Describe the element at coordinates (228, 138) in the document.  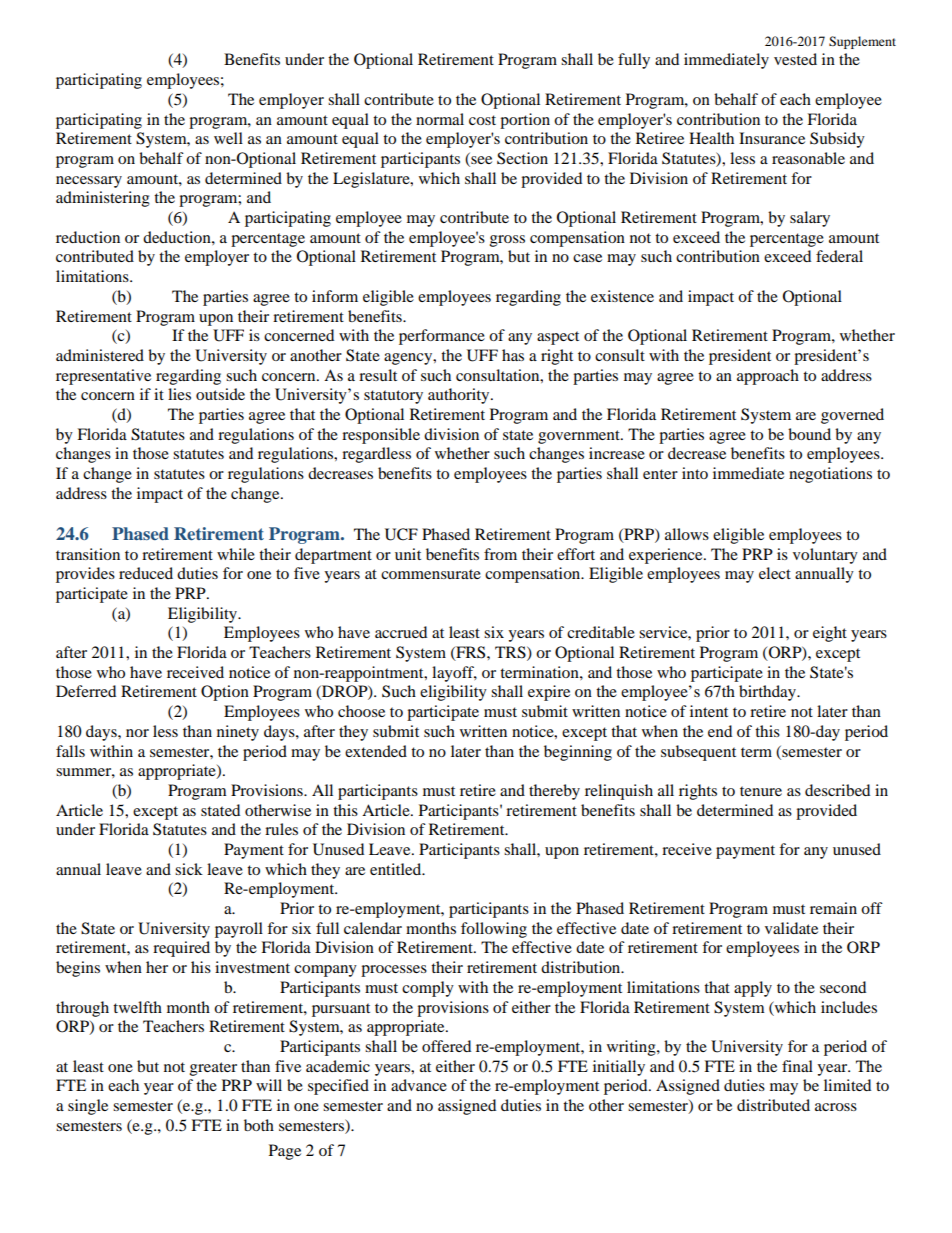
I see `well` at that location.
